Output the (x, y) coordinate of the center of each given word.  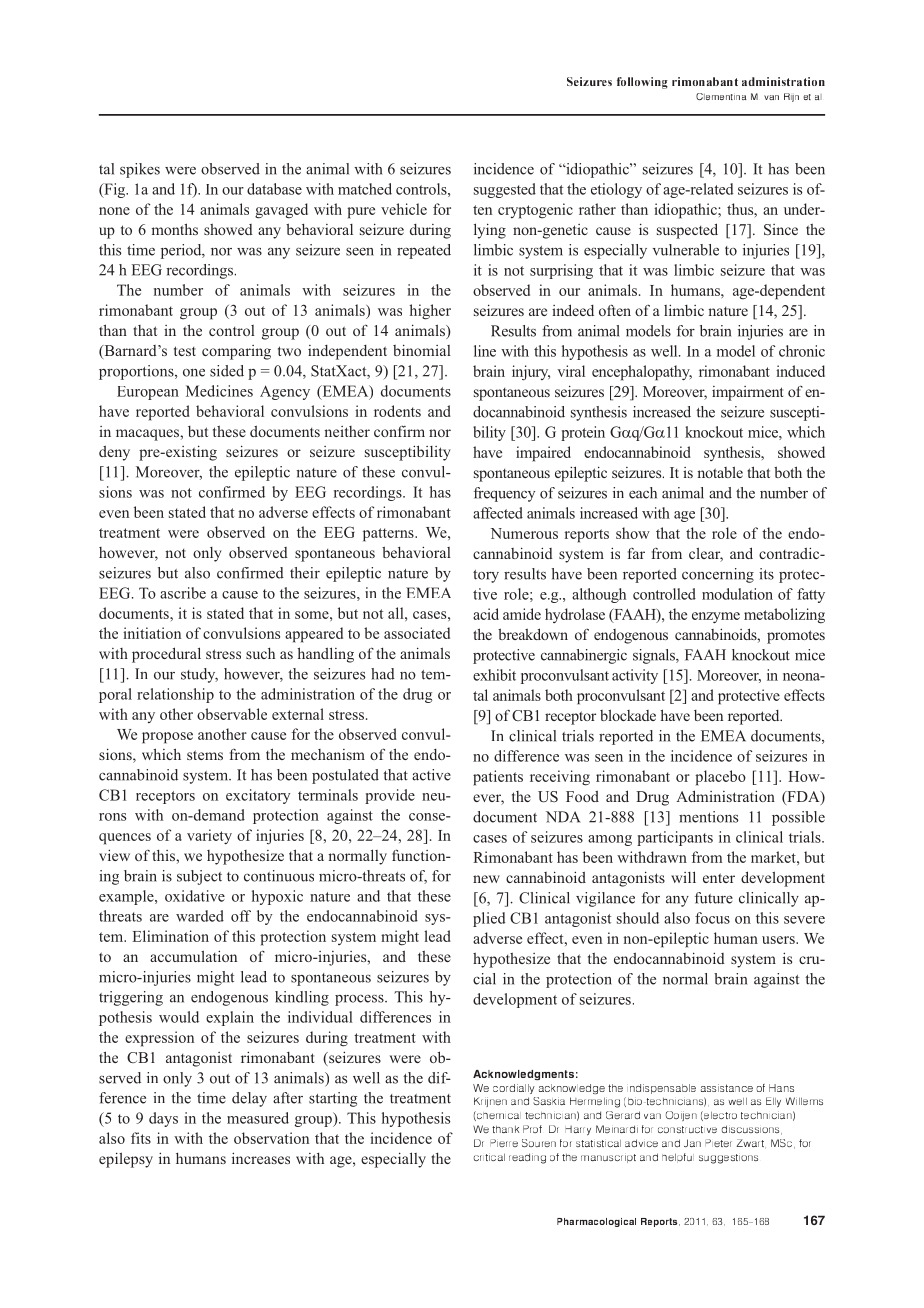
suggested (505, 190)
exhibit (494, 675)
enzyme (716, 617)
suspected (687, 231)
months (175, 229)
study (199, 675)
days (163, 1119)
